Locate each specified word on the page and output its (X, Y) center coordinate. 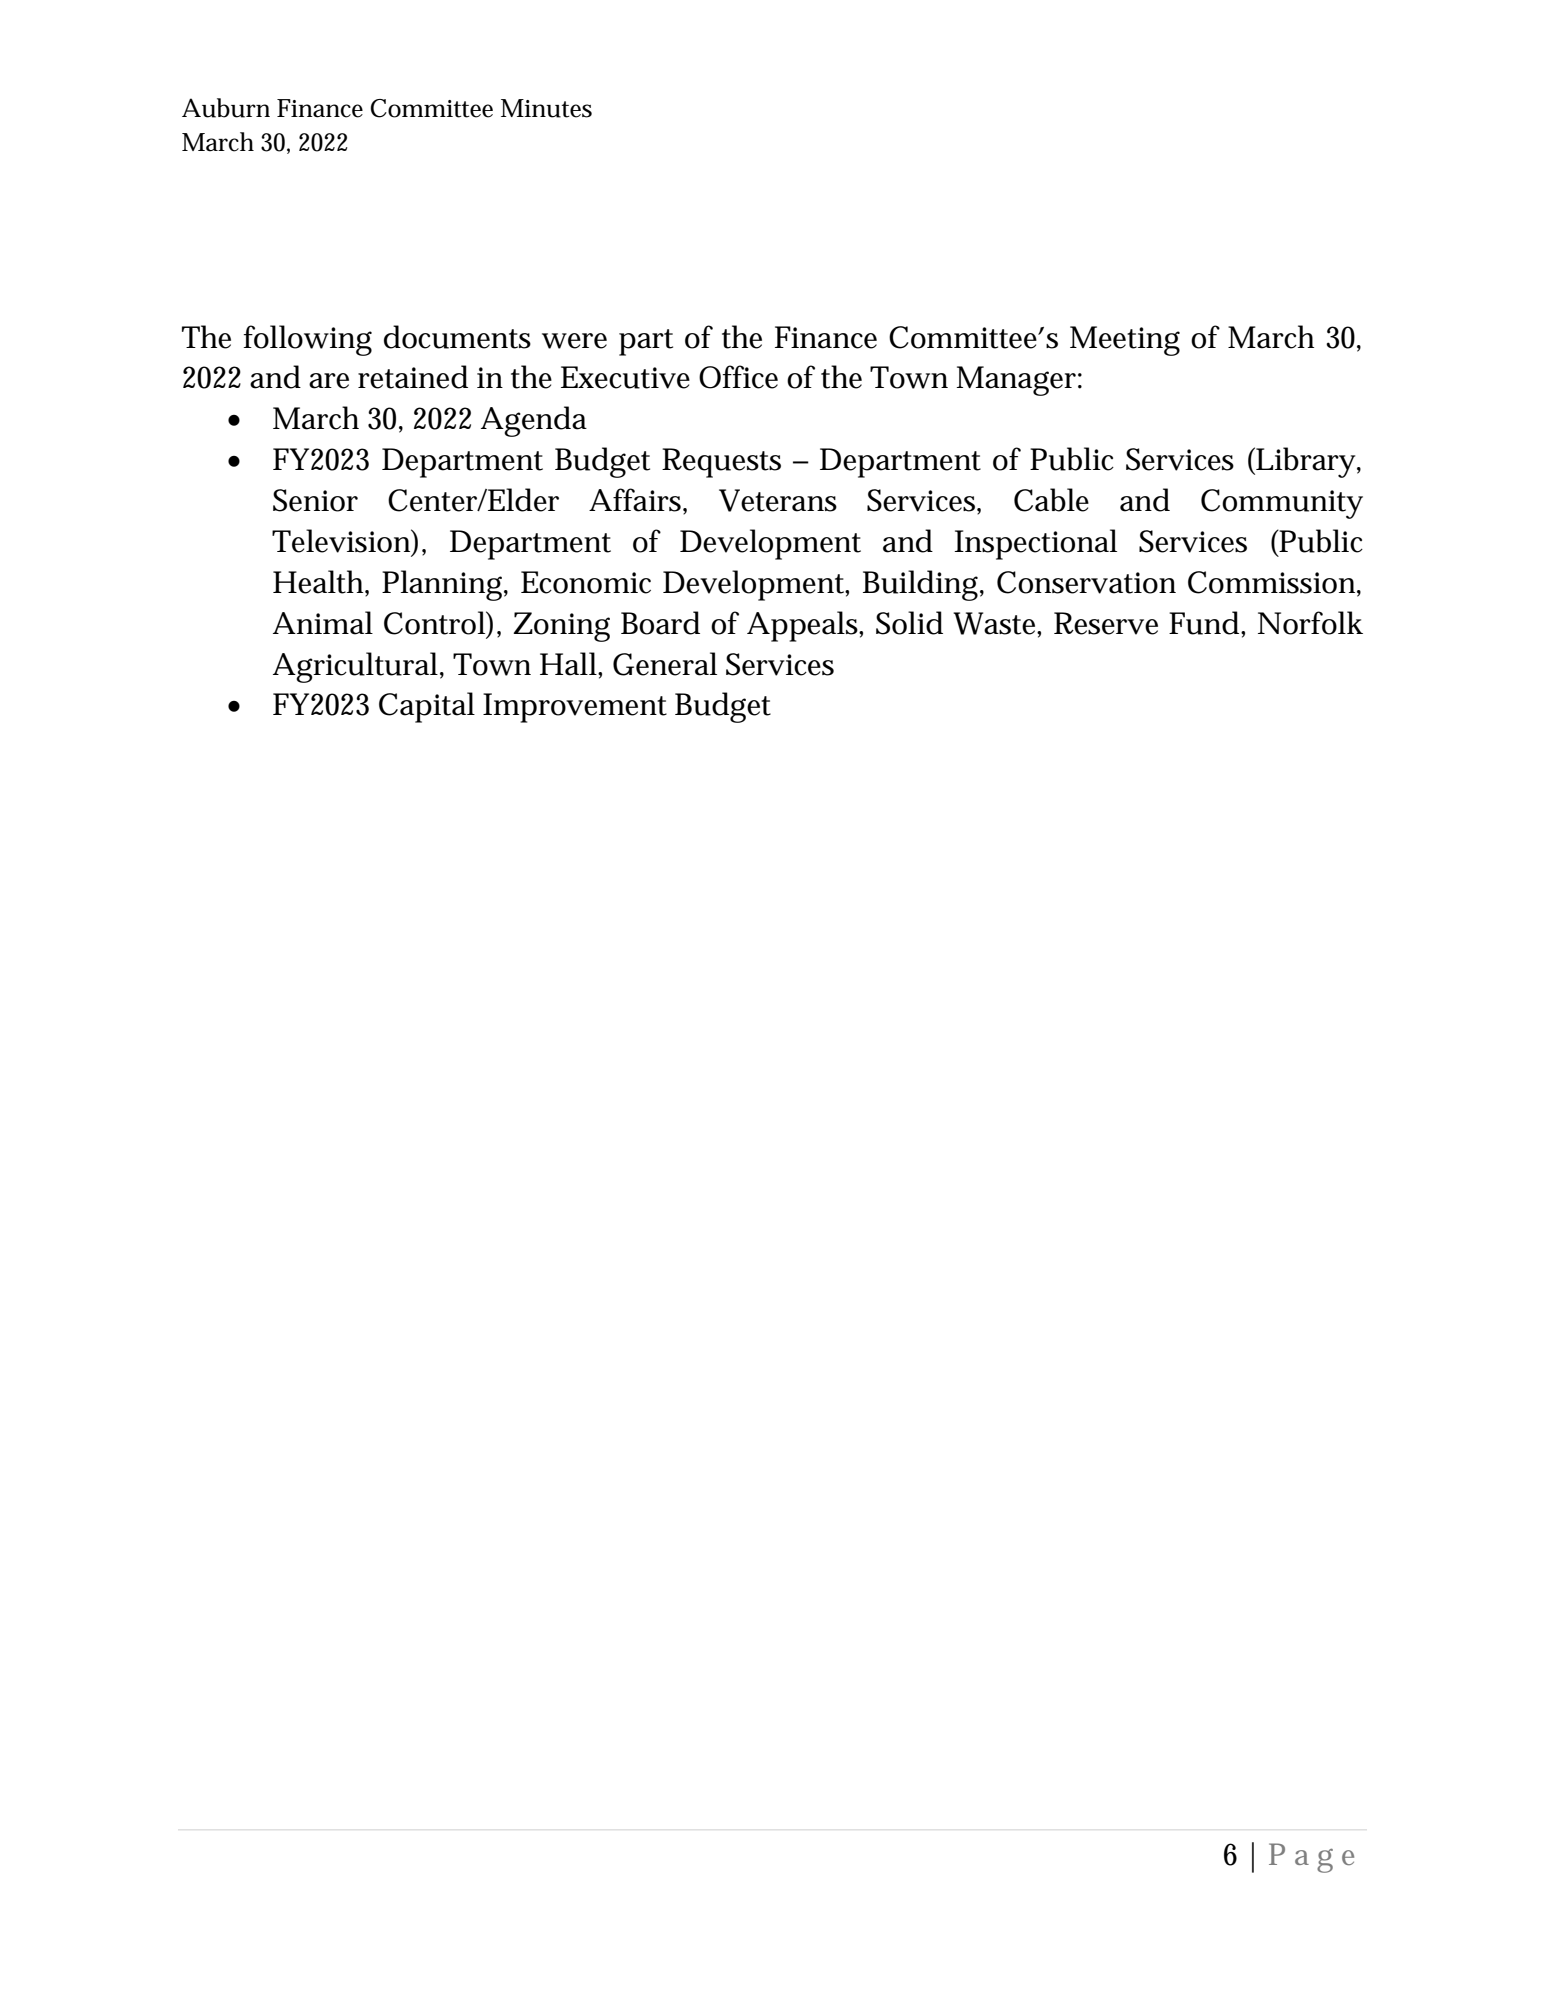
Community (1282, 504)
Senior (315, 500)
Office (738, 377)
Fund (1205, 623)
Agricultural (357, 667)
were (574, 341)
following (308, 340)
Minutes (546, 108)
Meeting (1125, 341)
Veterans (778, 500)
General (665, 664)
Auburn (226, 108)
